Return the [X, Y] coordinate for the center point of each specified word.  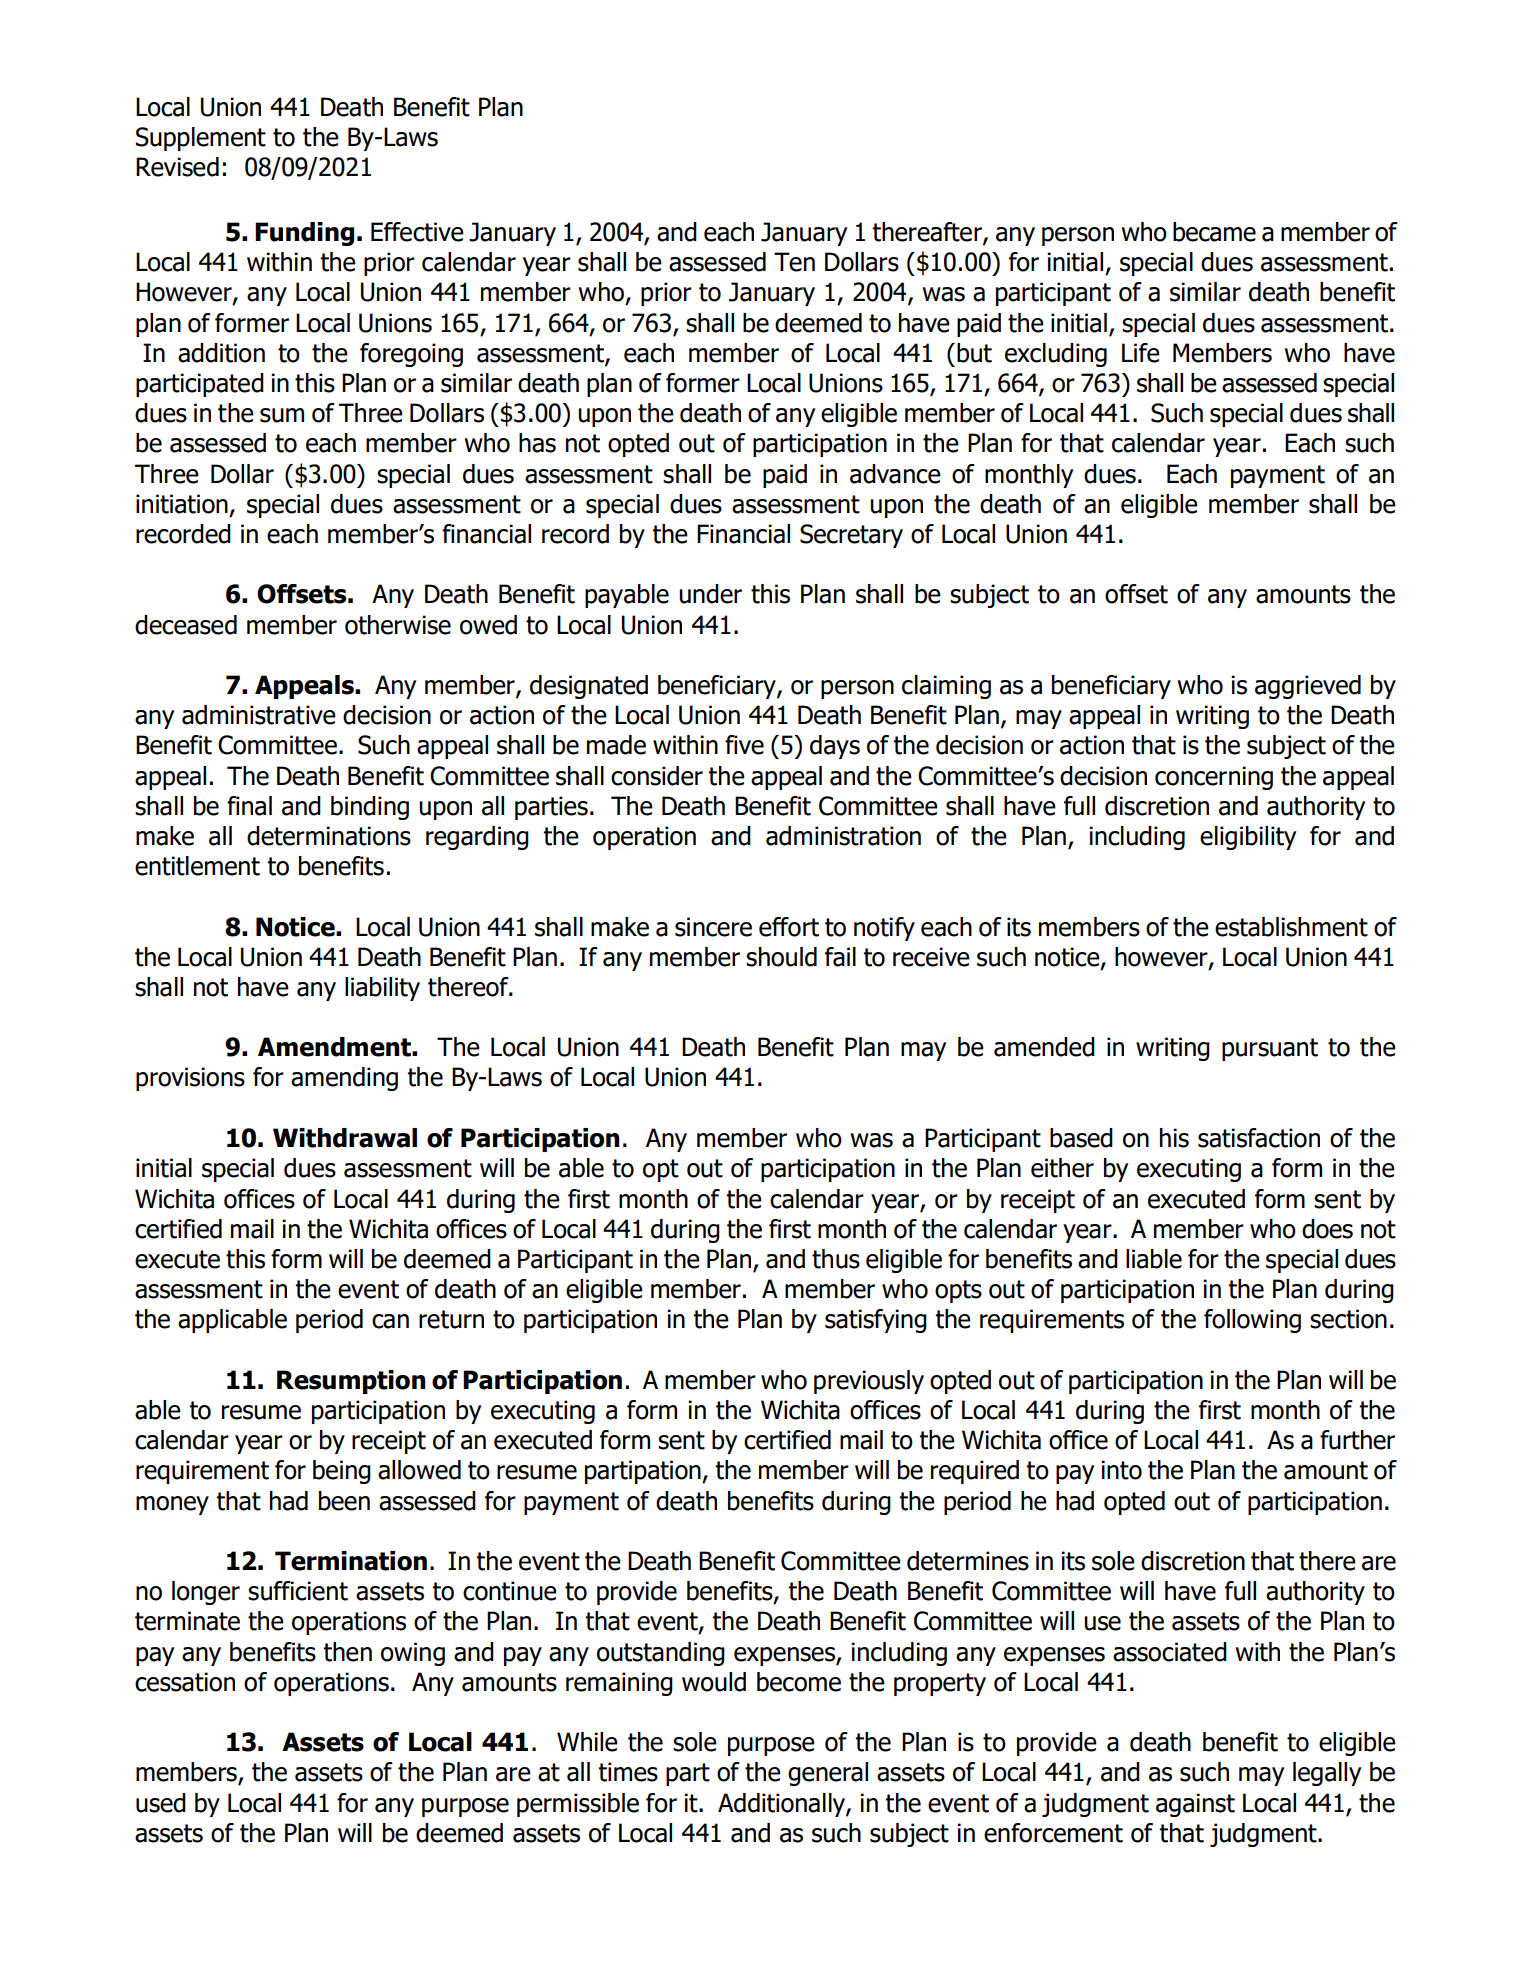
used [161, 1803]
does [1327, 1229]
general [828, 1774]
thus [836, 1259]
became [1214, 232]
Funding [304, 234]
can [390, 1321]
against [1195, 1805]
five [744, 745]
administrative [259, 715]
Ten [794, 262]
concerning [1214, 778]
